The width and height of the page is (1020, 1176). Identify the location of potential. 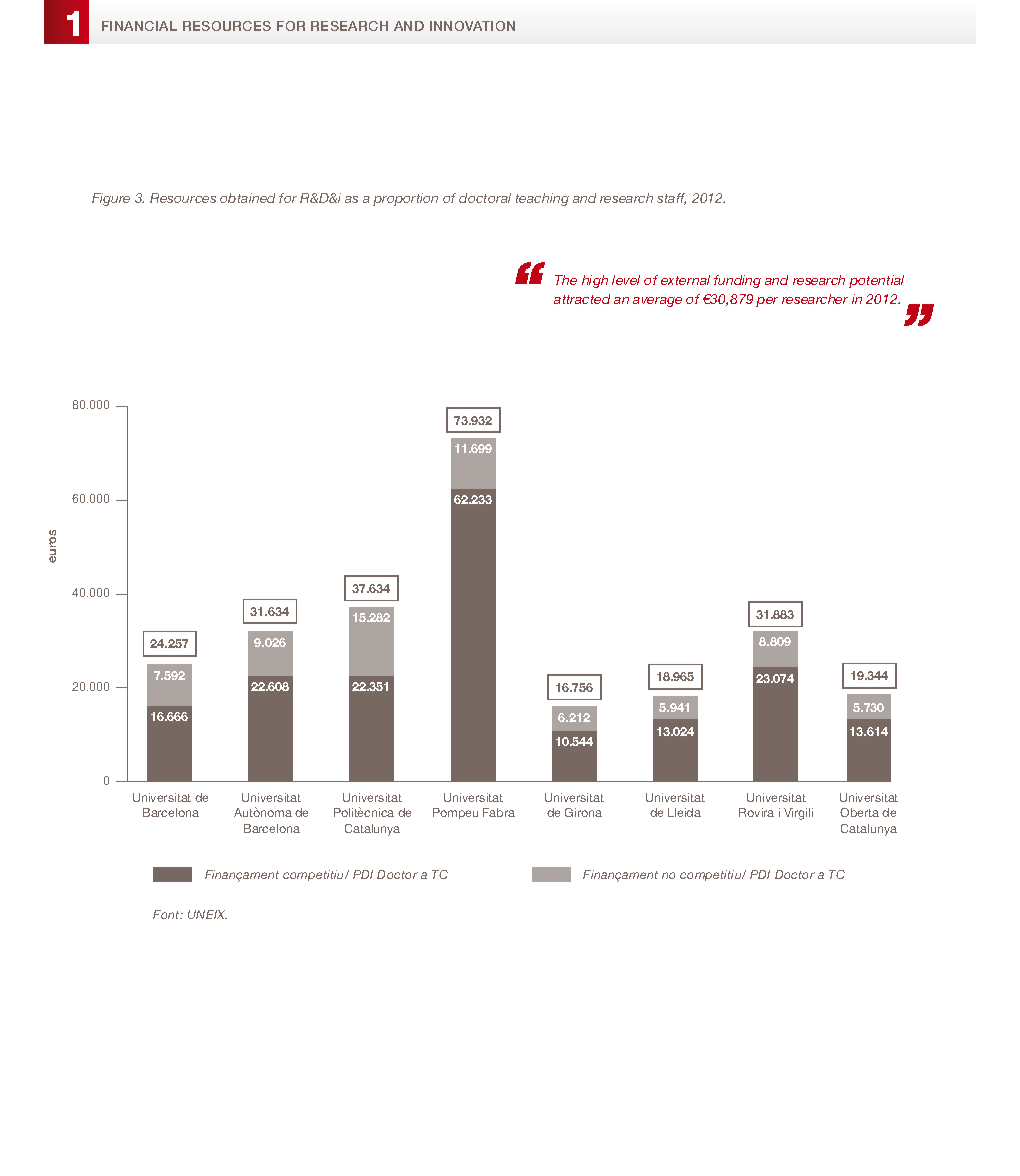
(876, 281).
